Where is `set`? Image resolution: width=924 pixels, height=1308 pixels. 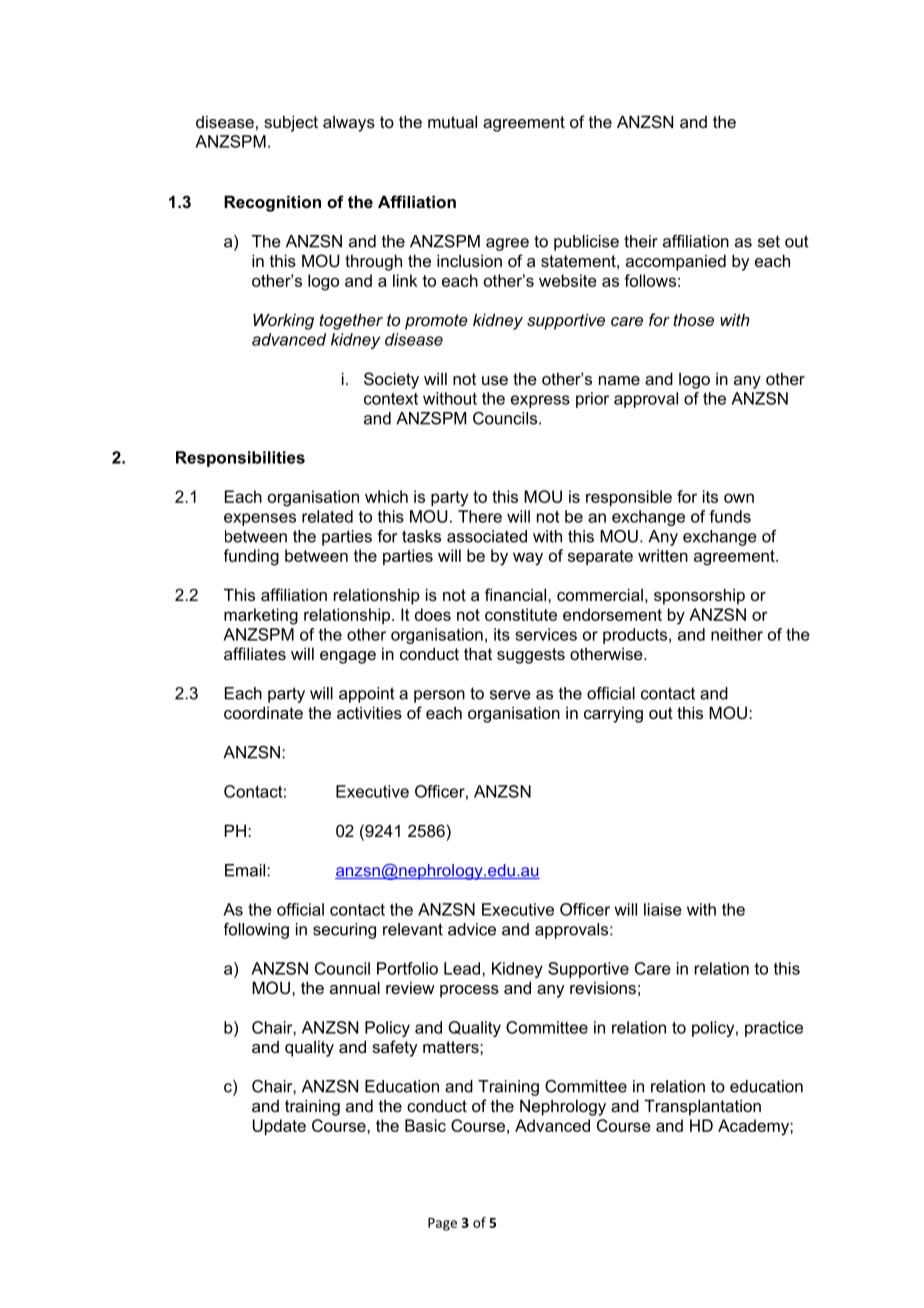 set is located at coordinates (769, 241).
